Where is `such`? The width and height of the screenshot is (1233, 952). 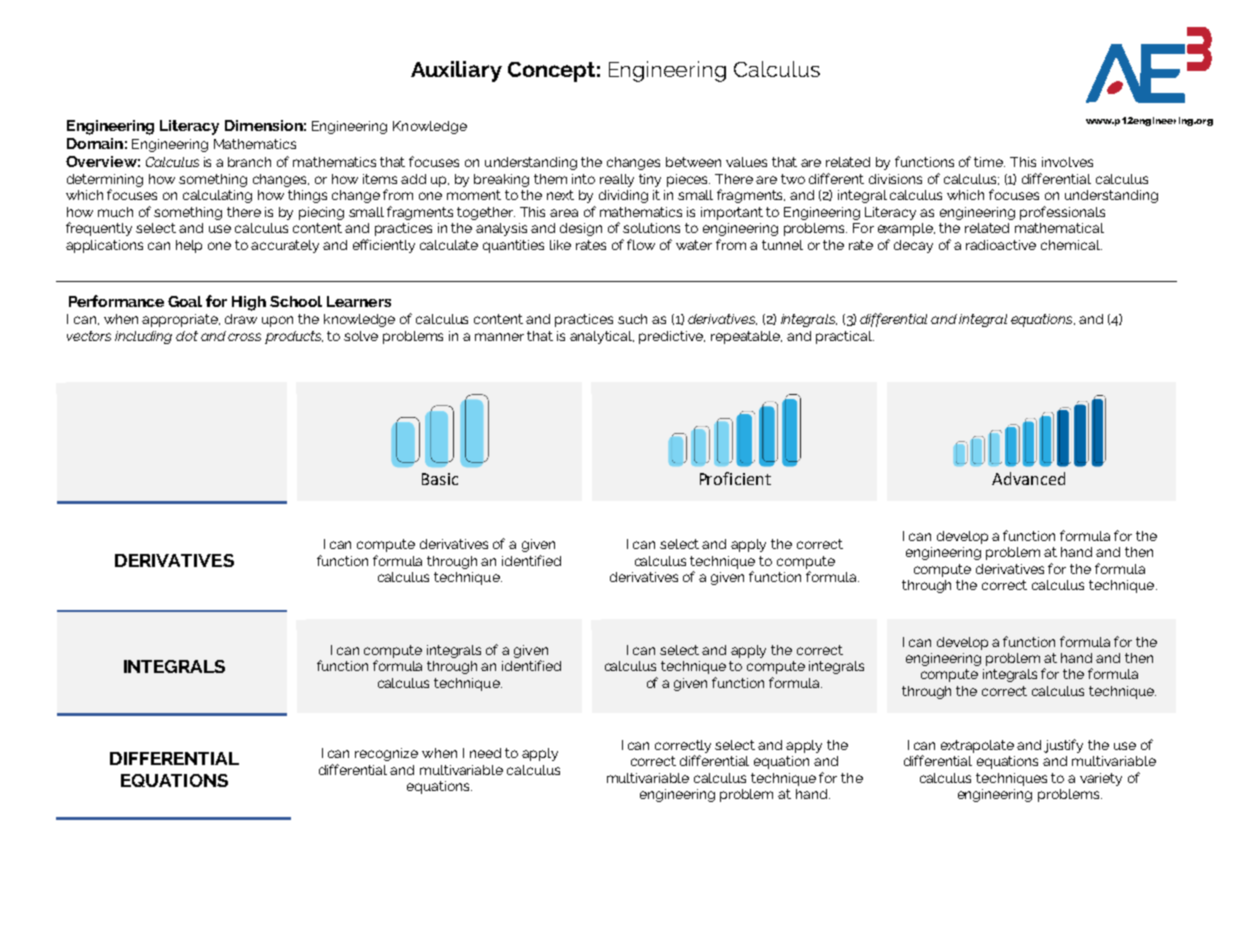 such is located at coordinates (632, 319).
